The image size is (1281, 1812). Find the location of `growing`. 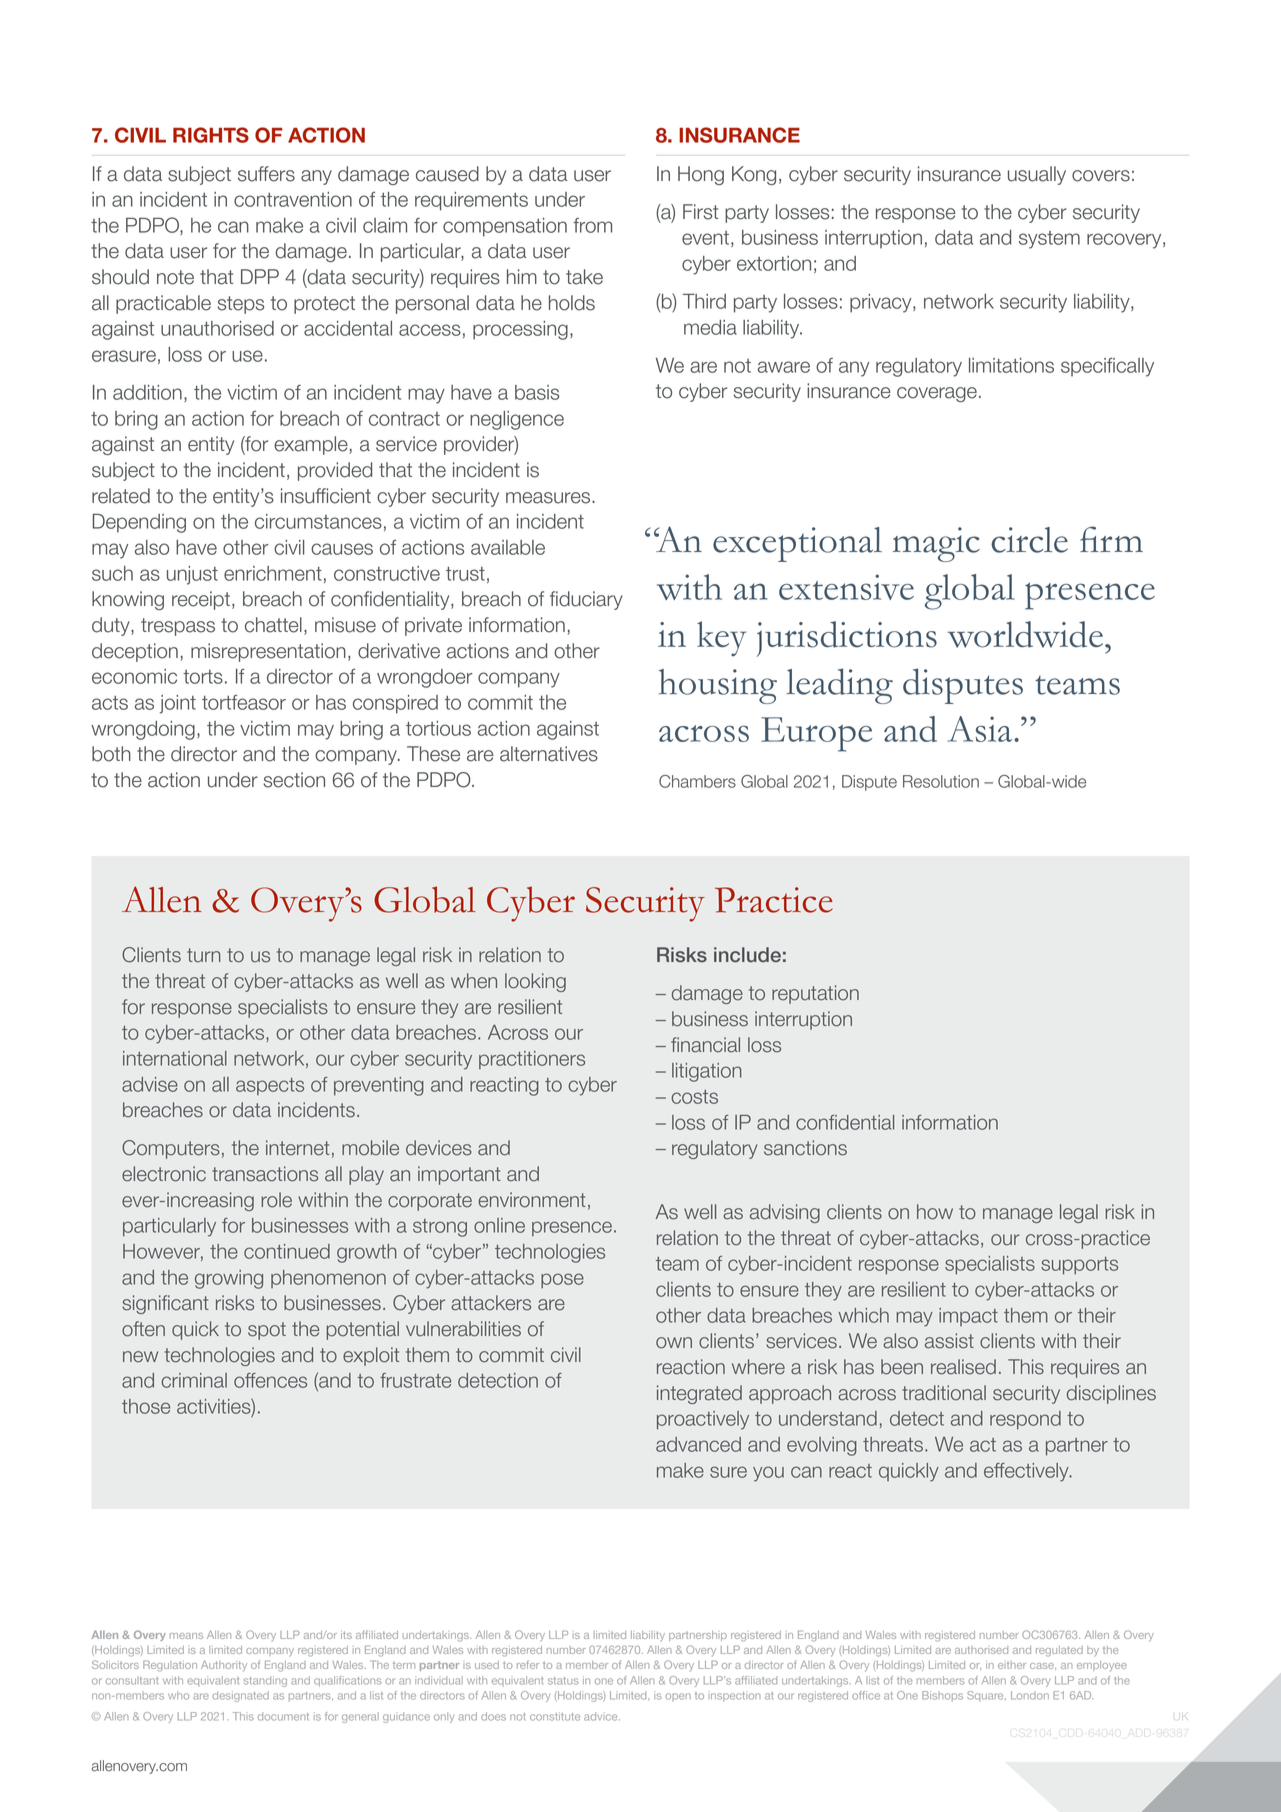

growing is located at coordinates (229, 1279).
